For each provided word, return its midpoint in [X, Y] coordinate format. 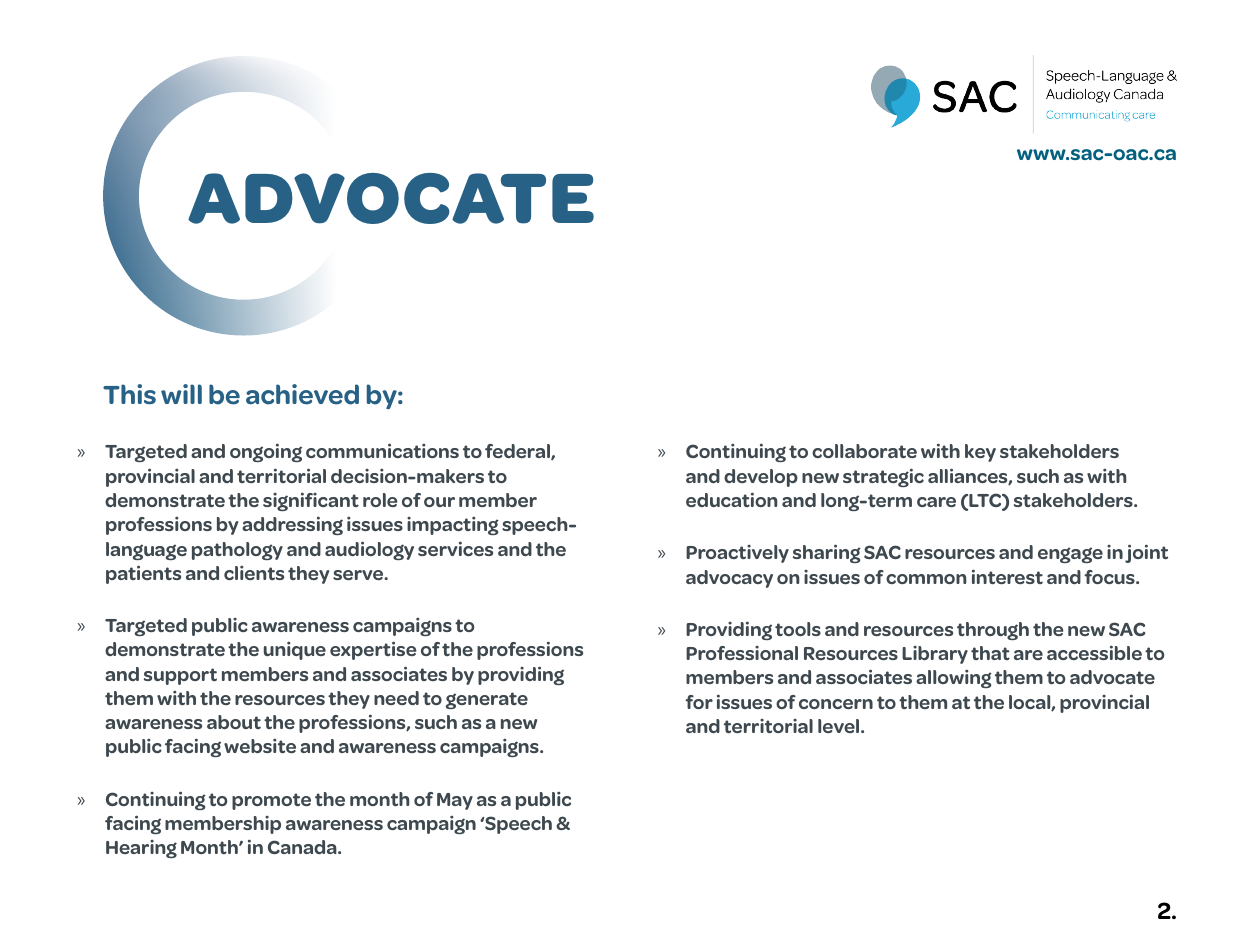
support [180, 676]
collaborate [864, 451]
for [699, 702]
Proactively [737, 554]
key [980, 453]
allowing [954, 679]
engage [1070, 555]
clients [254, 573]
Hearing [141, 849]
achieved [302, 394]
